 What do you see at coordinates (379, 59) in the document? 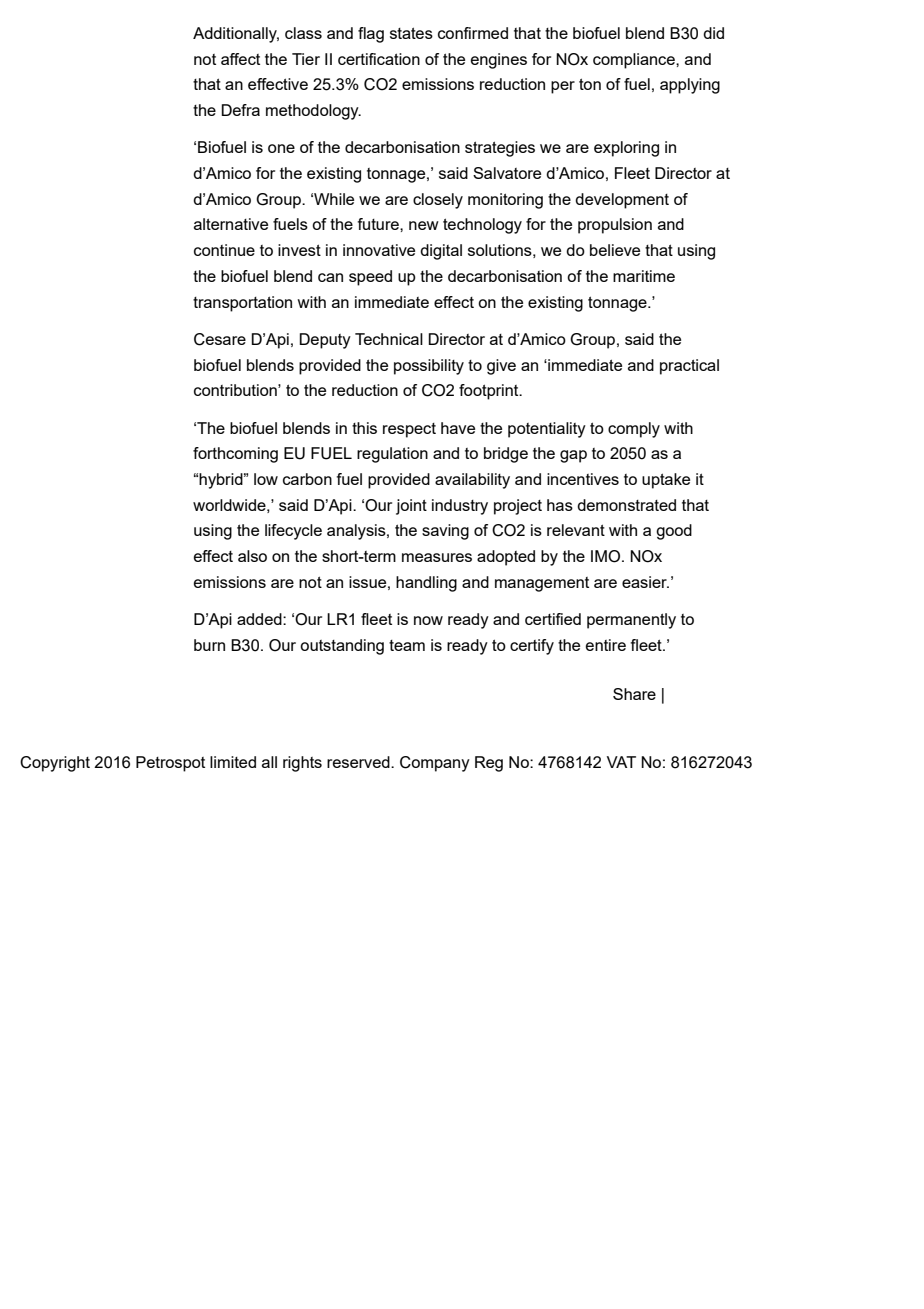
I see `certification` at bounding box center [379, 59].
